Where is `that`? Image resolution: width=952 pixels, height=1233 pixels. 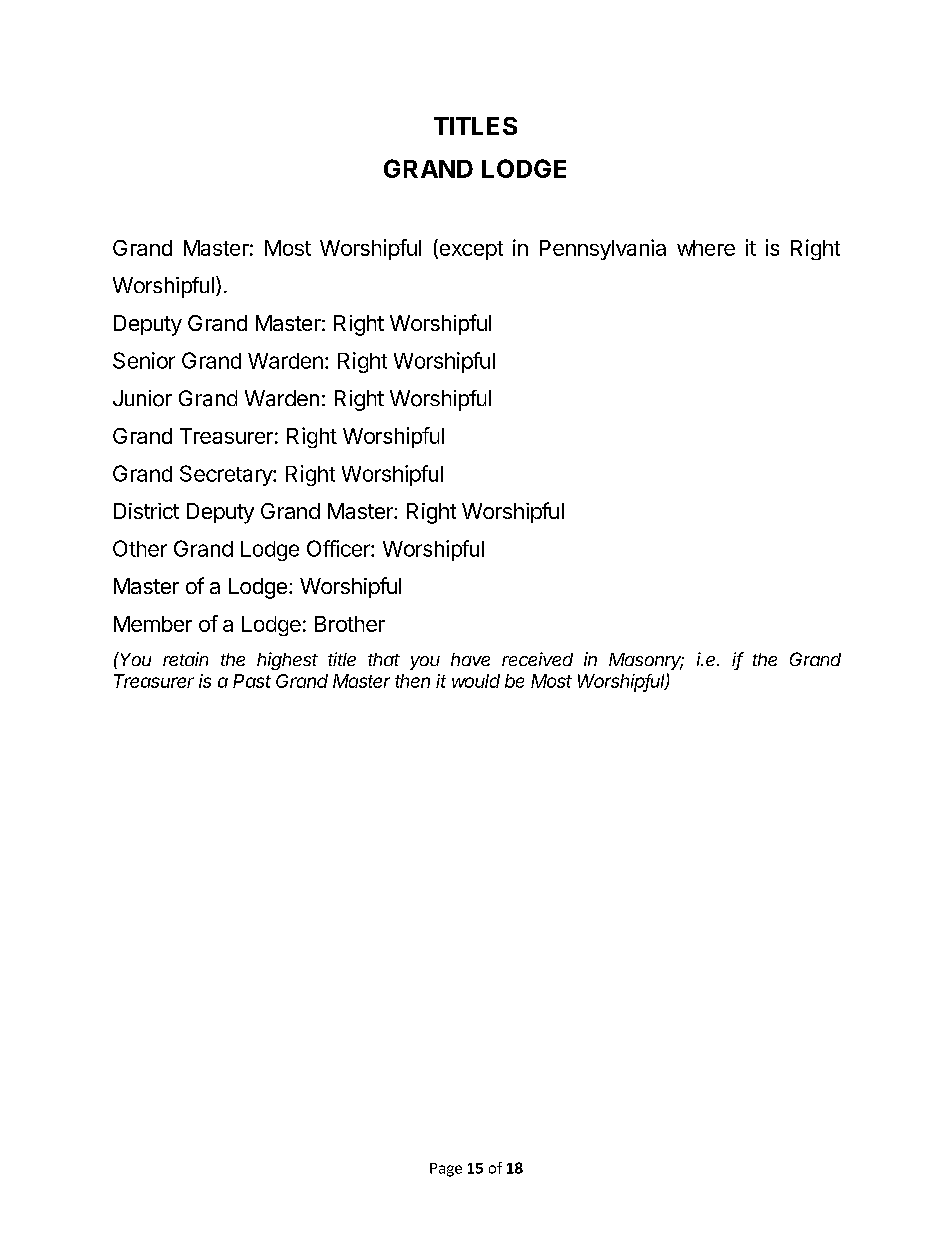 that is located at coordinates (384, 659).
